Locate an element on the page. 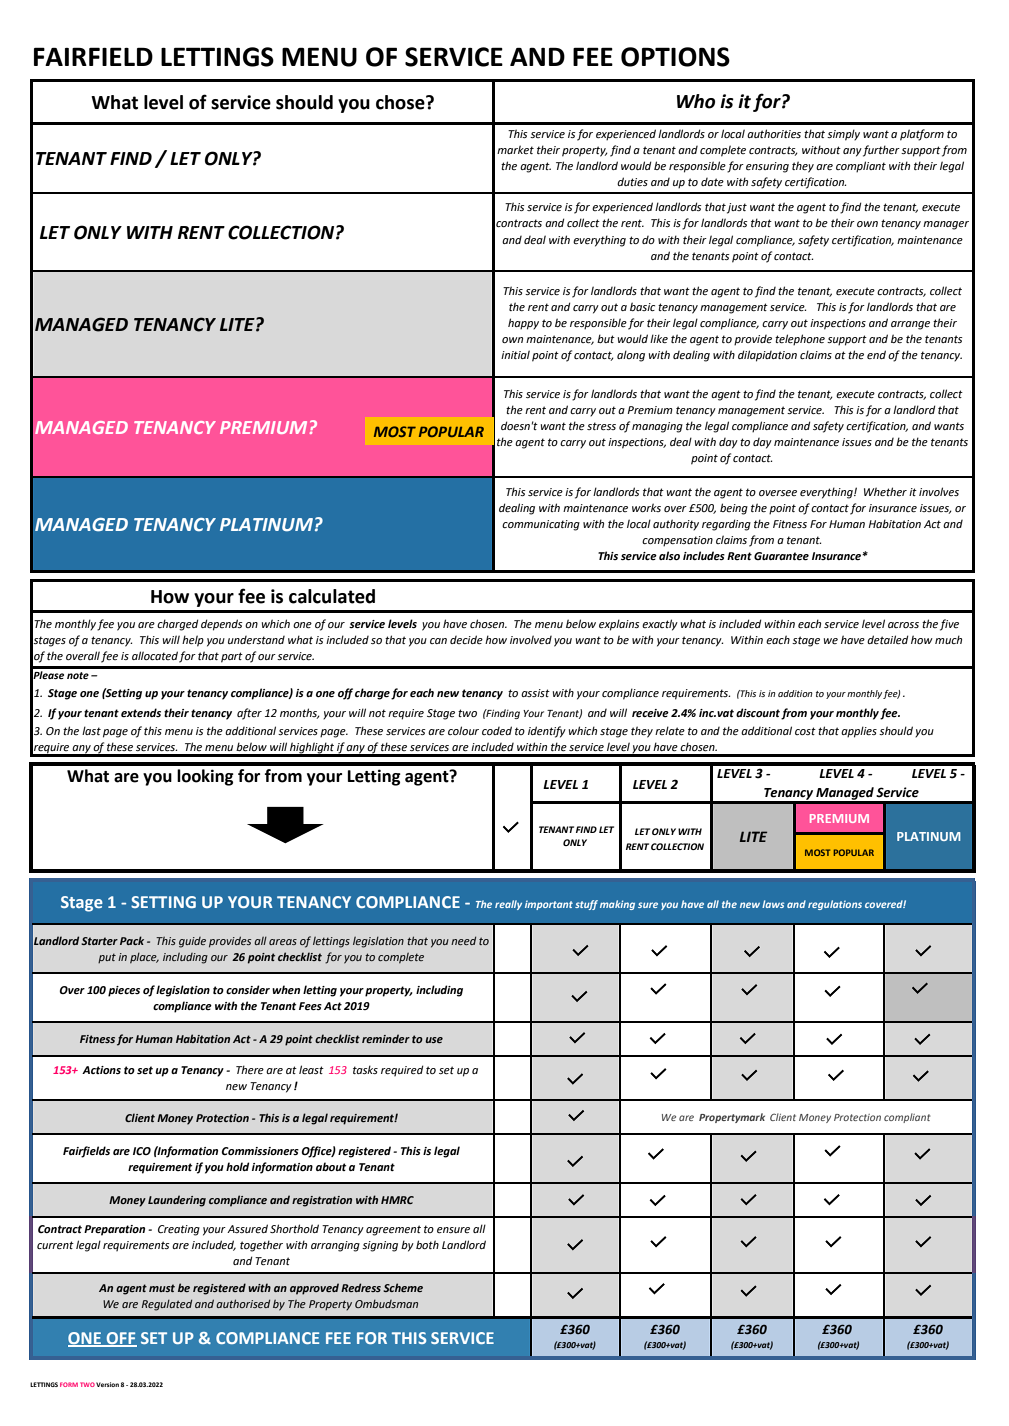  Regulated is located at coordinates (167, 1305).
